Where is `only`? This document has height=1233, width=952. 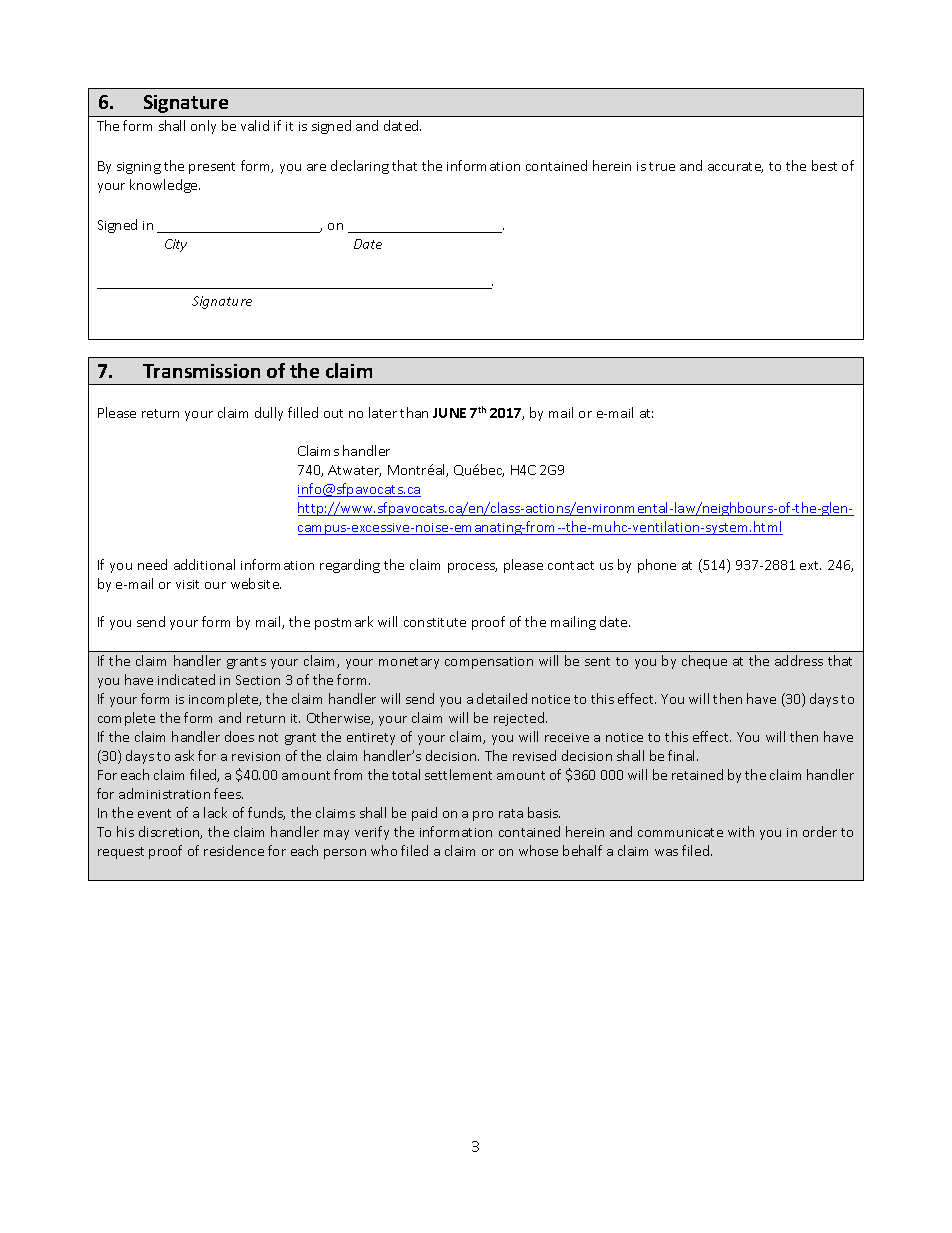
only is located at coordinates (203, 127).
